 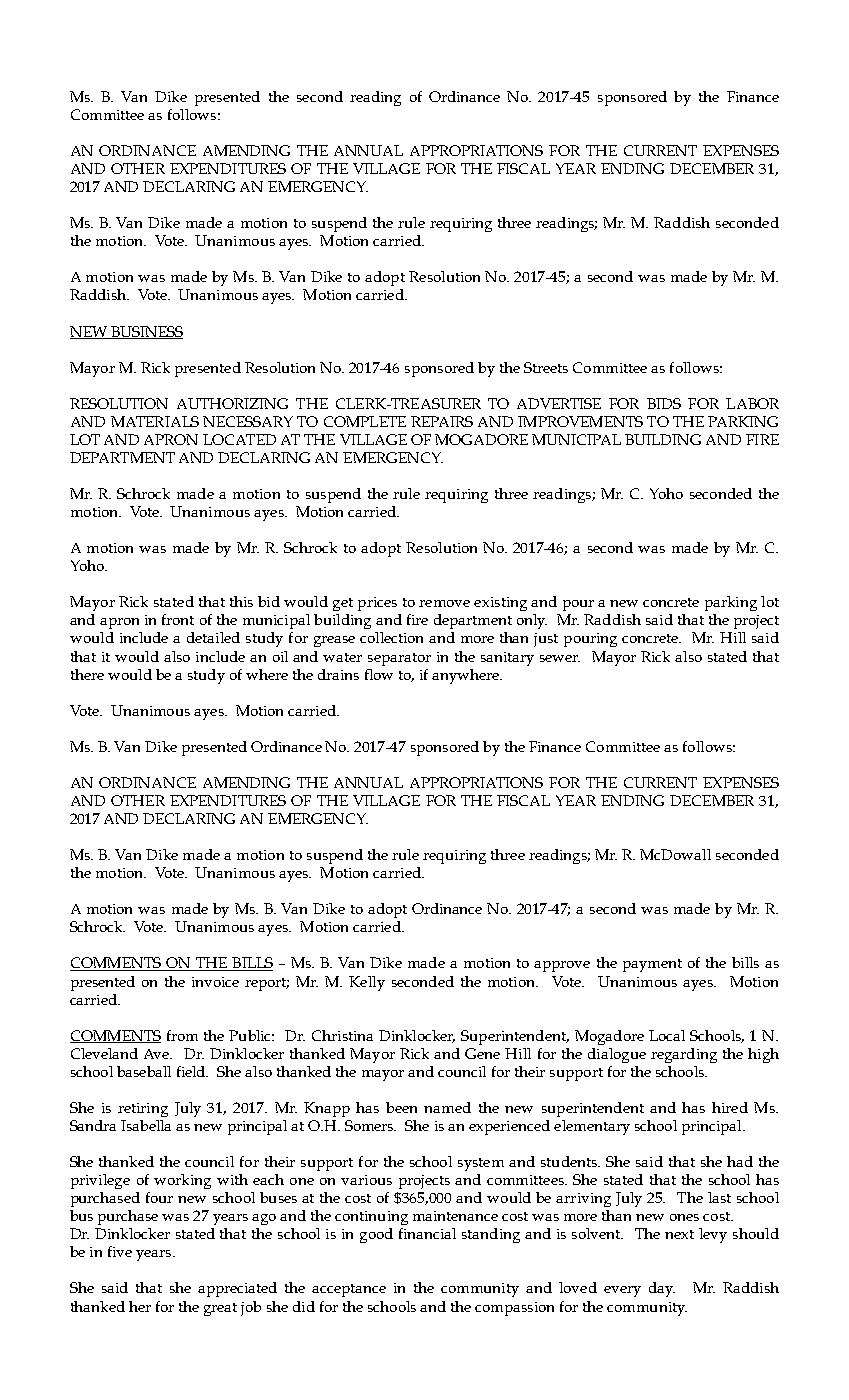 I want to click on REPAIRS, so click(x=442, y=421).
